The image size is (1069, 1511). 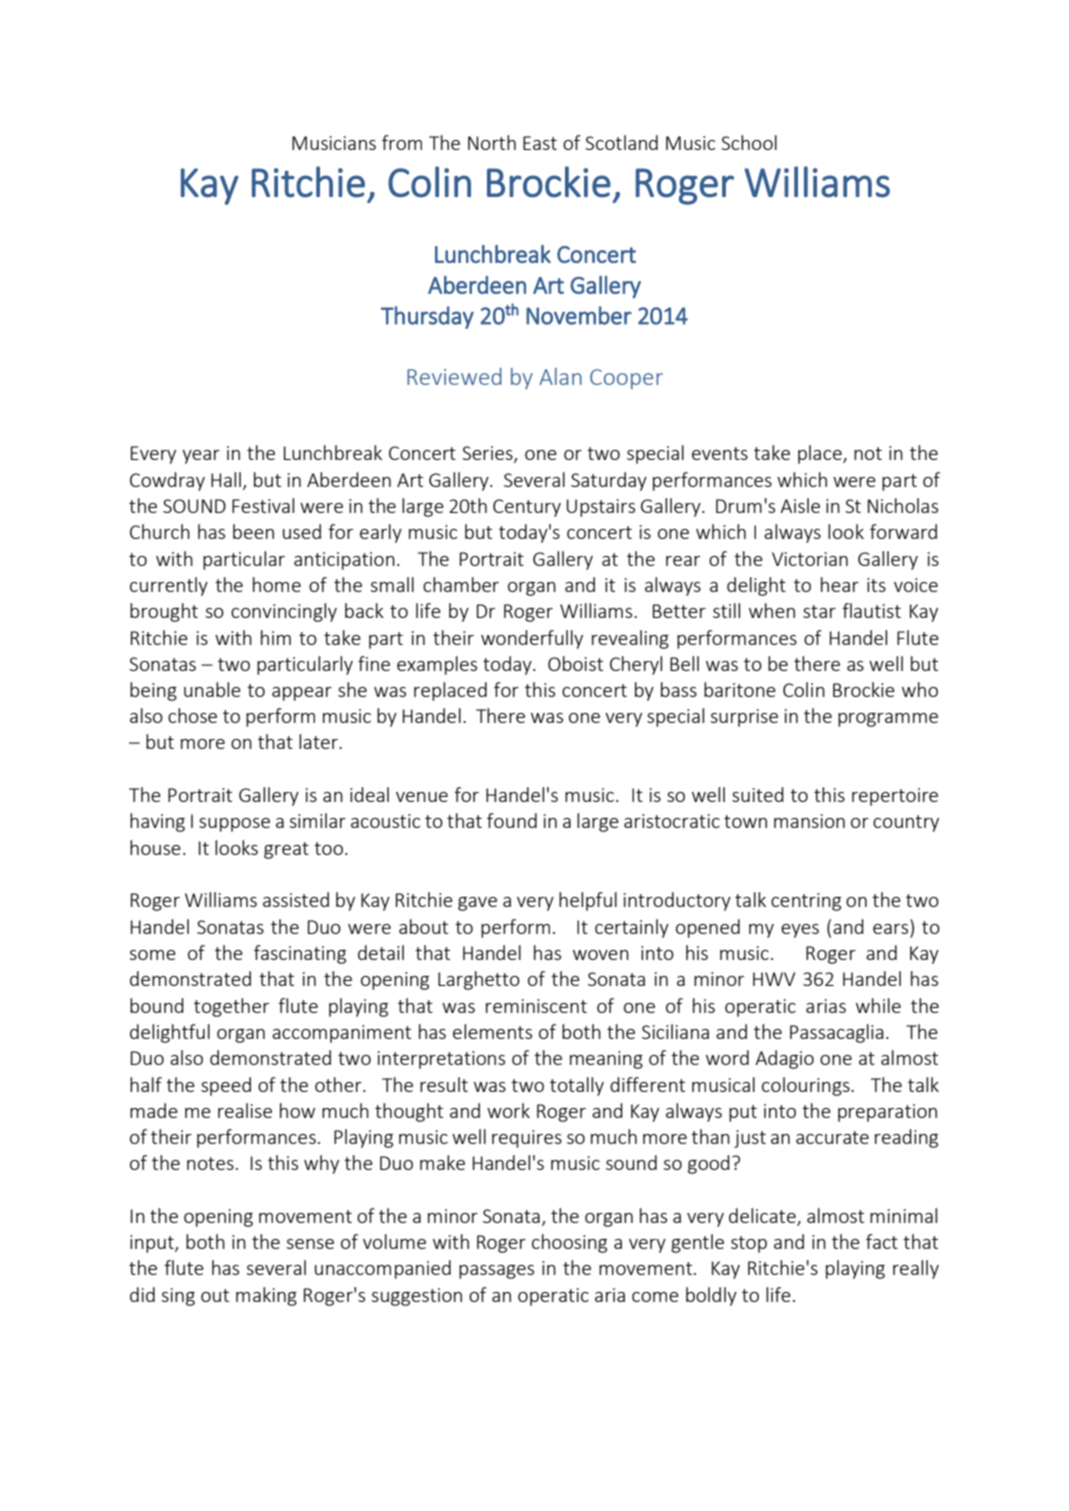 What do you see at coordinates (749, 142) in the page?
I see `School` at bounding box center [749, 142].
